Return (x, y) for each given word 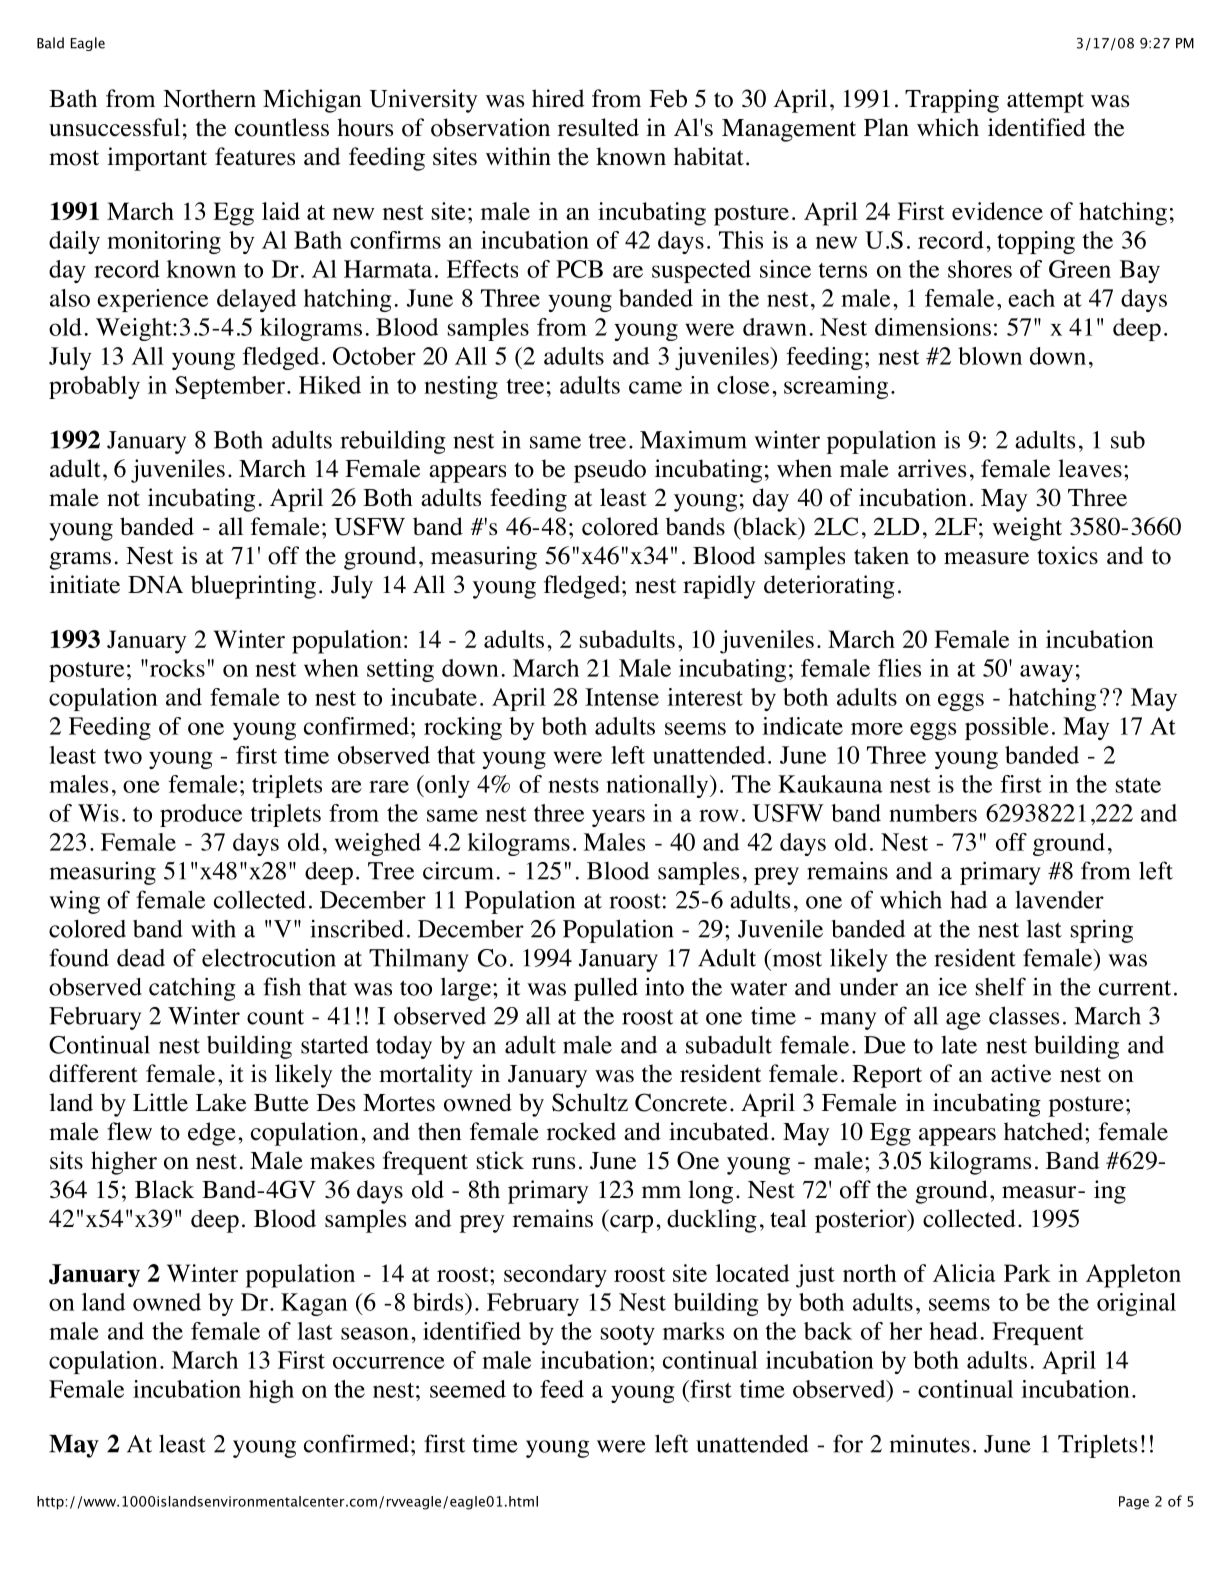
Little (160, 1102)
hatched (1045, 1131)
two (123, 756)
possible (1007, 728)
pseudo (610, 471)
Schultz (590, 1102)
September (230, 387)
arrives (932, 468)
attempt (1045, 102)
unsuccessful (114, 127)
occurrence (389, 1363)
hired (558, 98)
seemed (468, 1389)
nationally (658, 786)
